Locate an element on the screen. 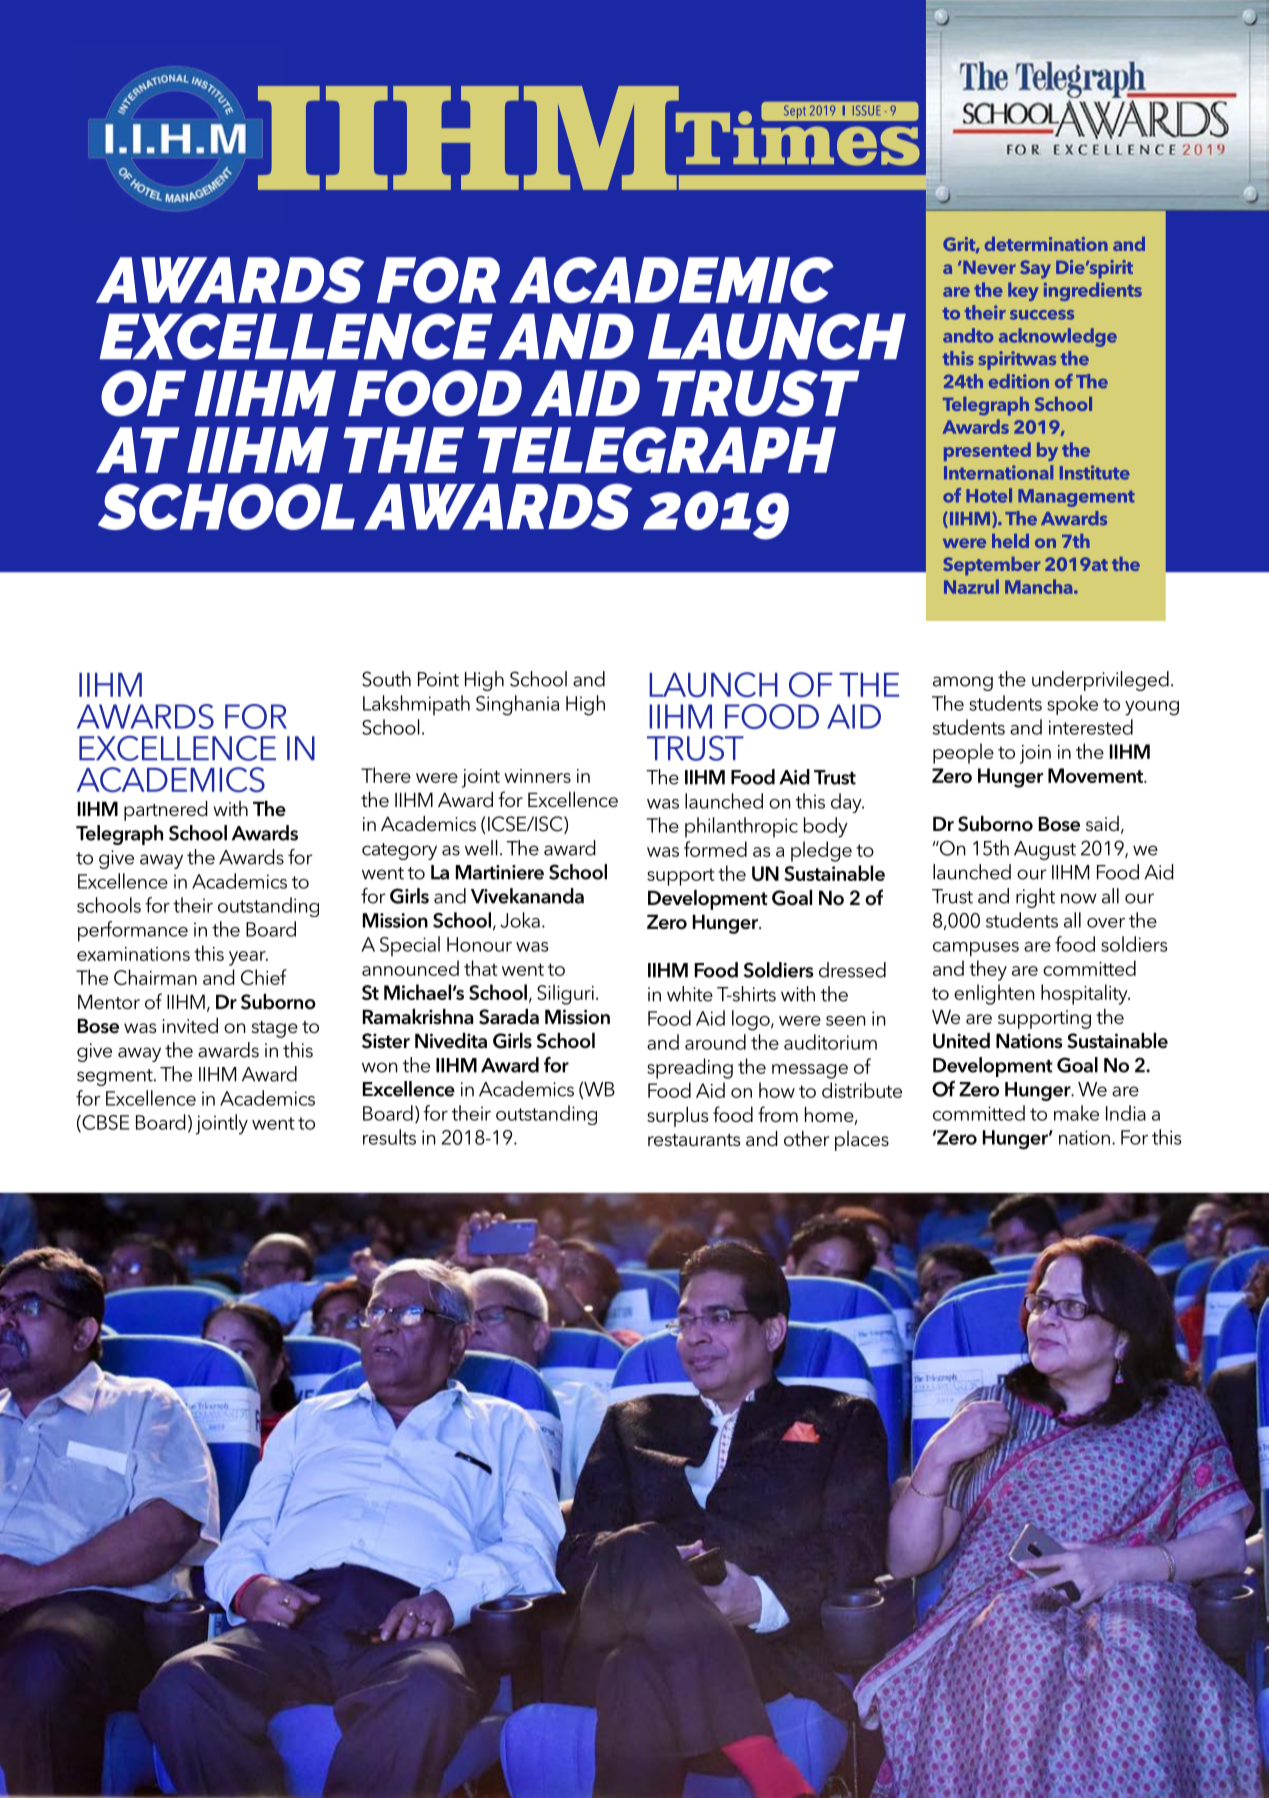 The image size is (1269, 1798). Vivekananda is located at coordinates (527, 896).
